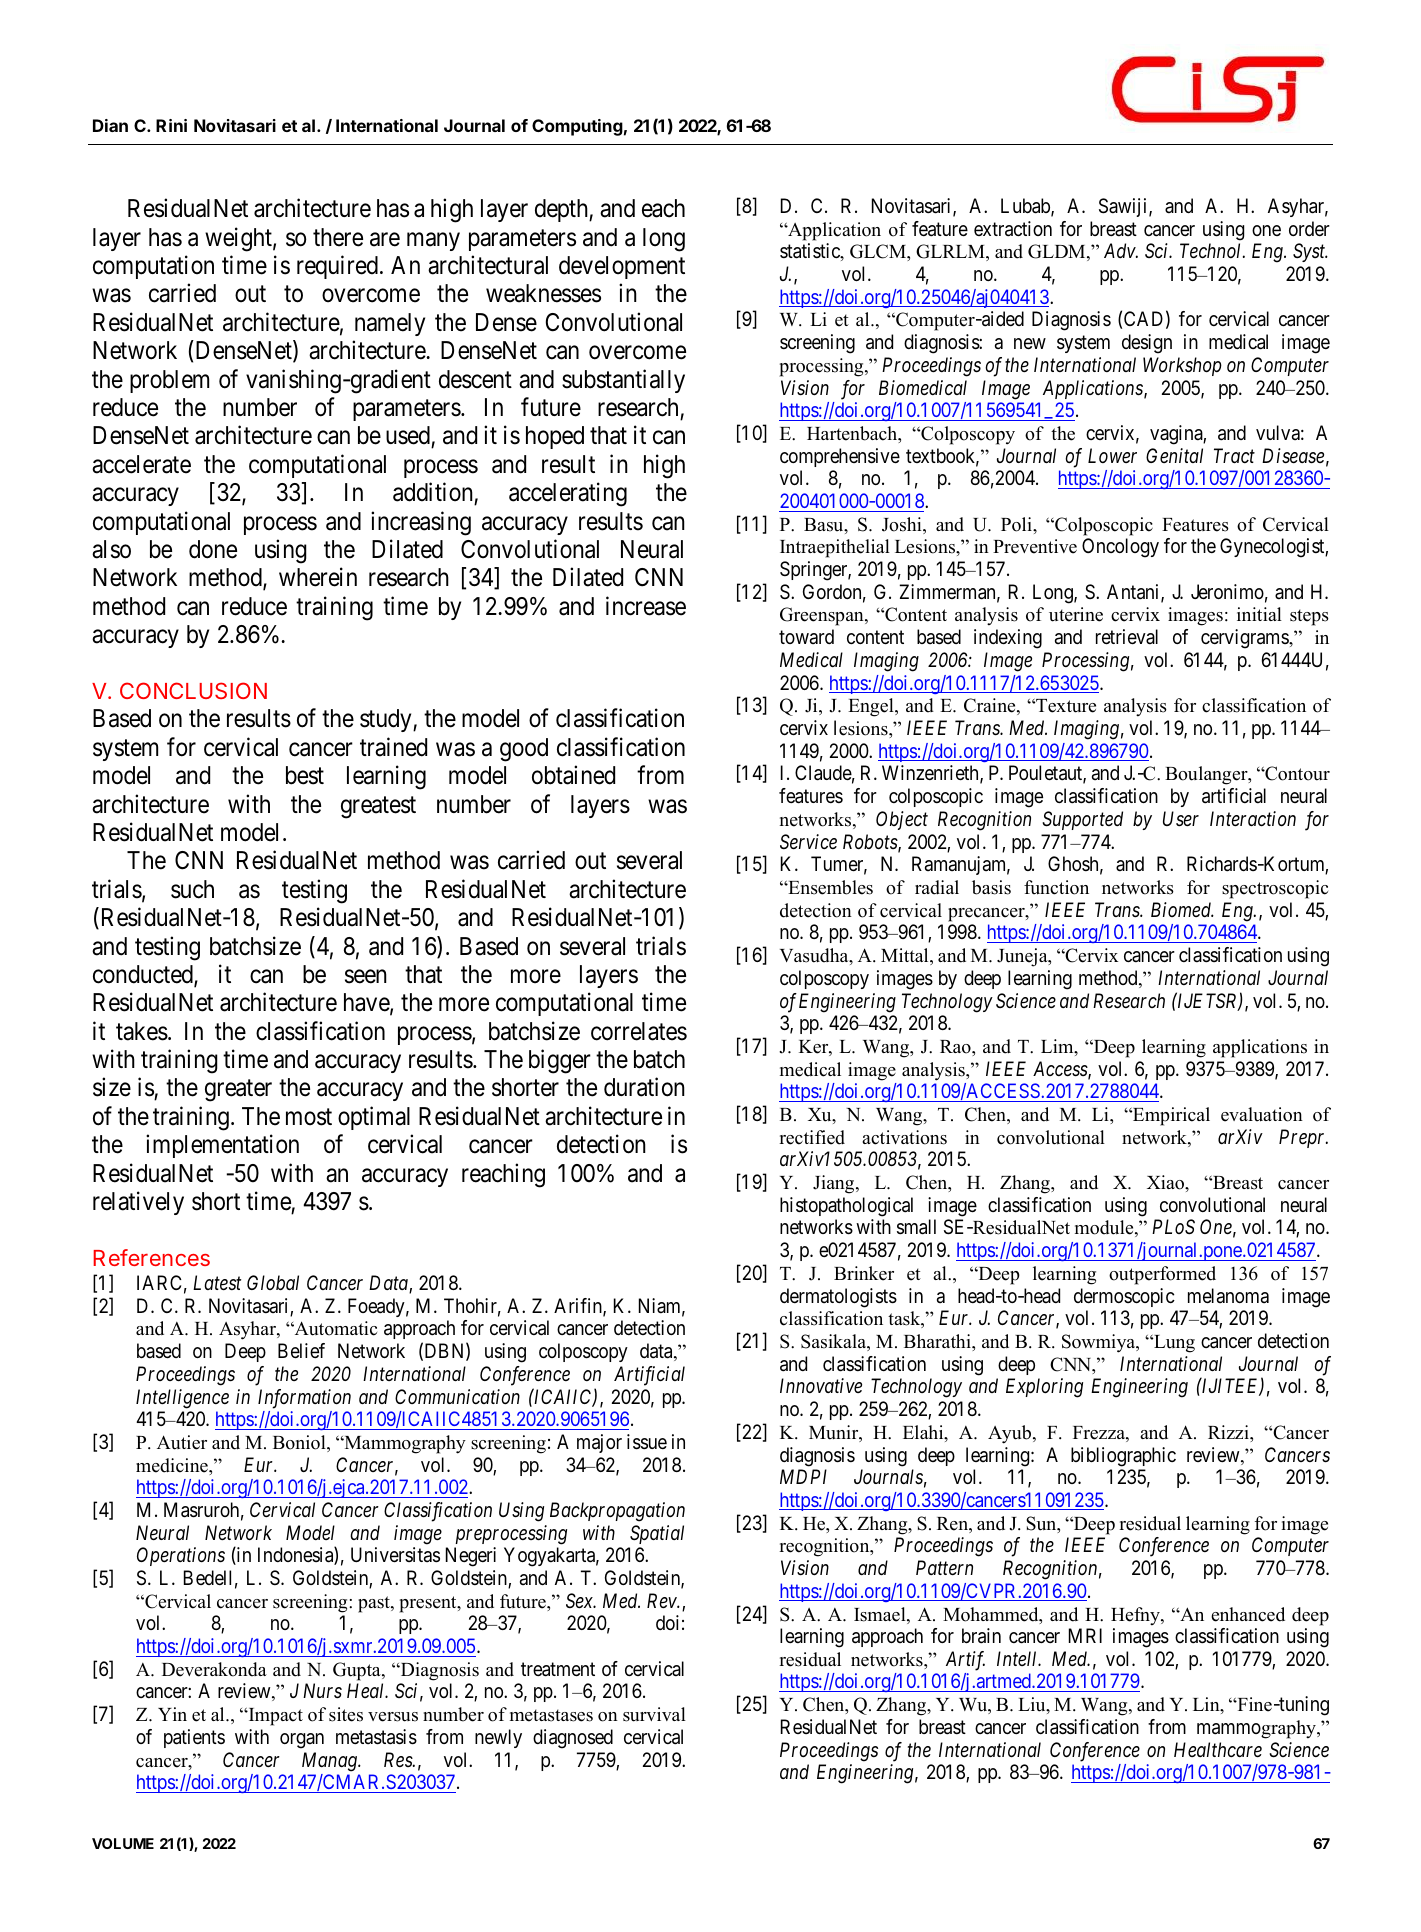 The width and height of the image is (1421, 1932). Describe the element at coordinates (1275, 889) in the image. I see `spectroscopic` at that location.
